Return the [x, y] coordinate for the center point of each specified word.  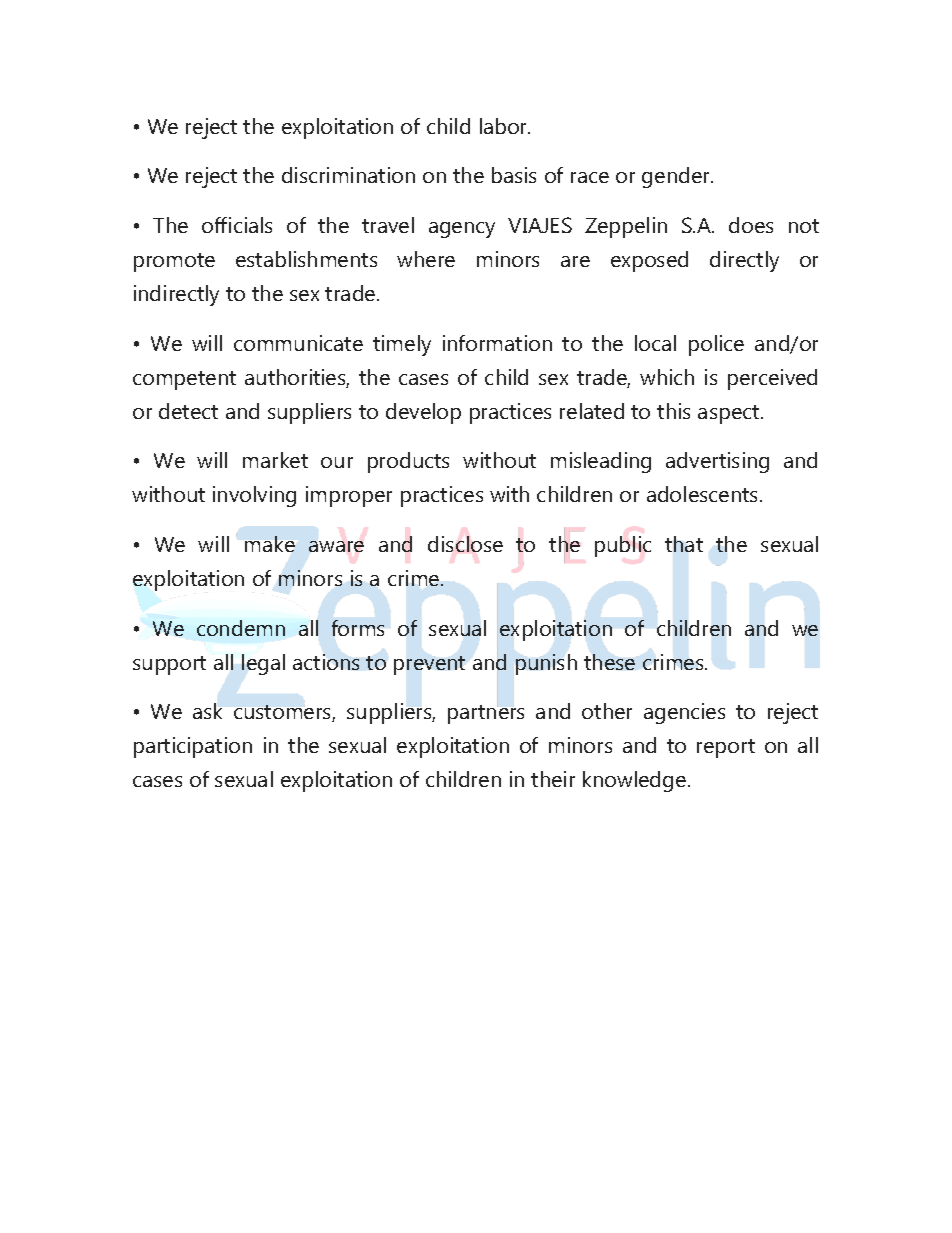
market [275, 460]
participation [193, 747]
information [497, 343]
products [408, 462]
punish [546, 664]
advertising [717, 462]
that [684, 544]
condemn [241, 628]
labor [505, 126]
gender [677, 177]
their [553, 779]
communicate [298, 343]
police [716, 345]
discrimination [348, 175]
